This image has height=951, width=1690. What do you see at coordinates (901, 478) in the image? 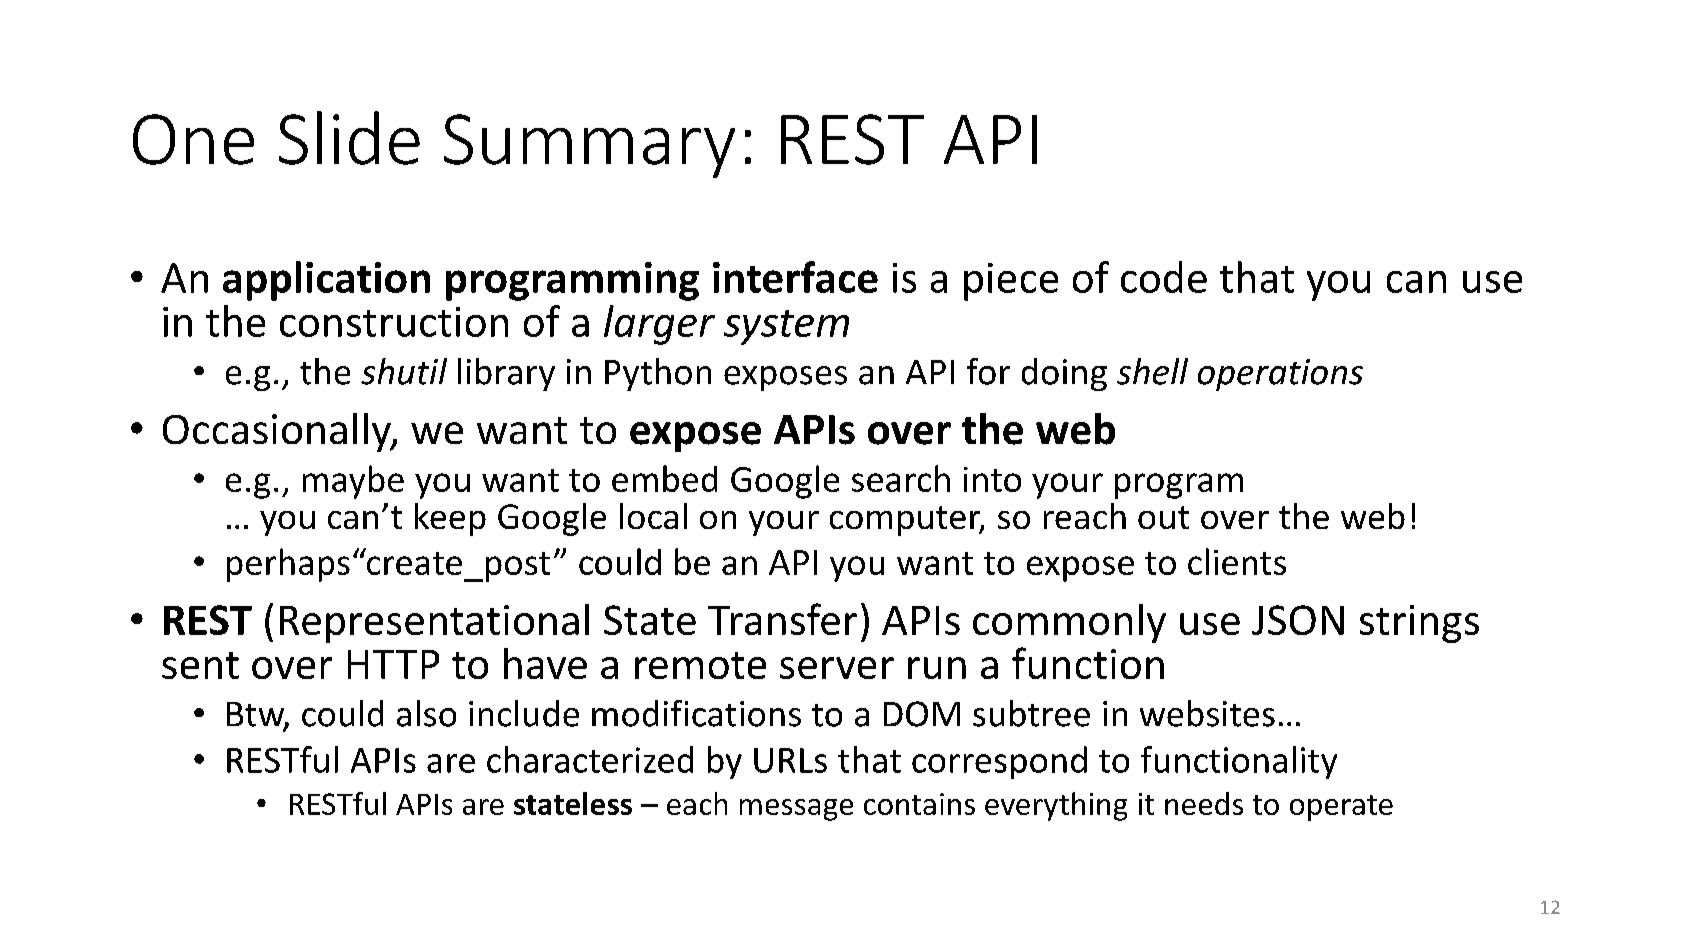
I see `search` at bounding box center [901, 478].
